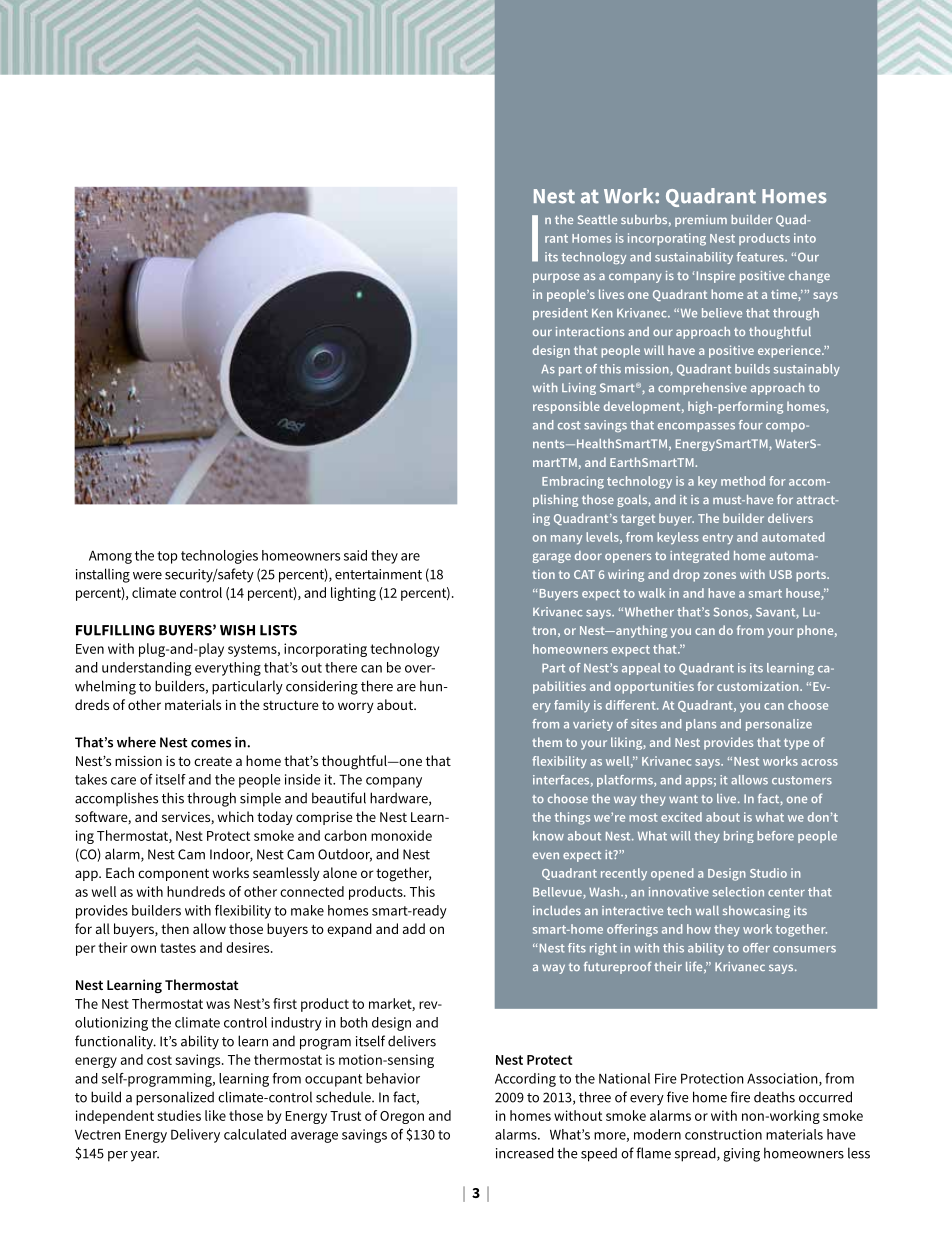 This image has height=1233, width=952. Describe the element at coordinates (701, 725) in the image. I see `plans` at that location.
